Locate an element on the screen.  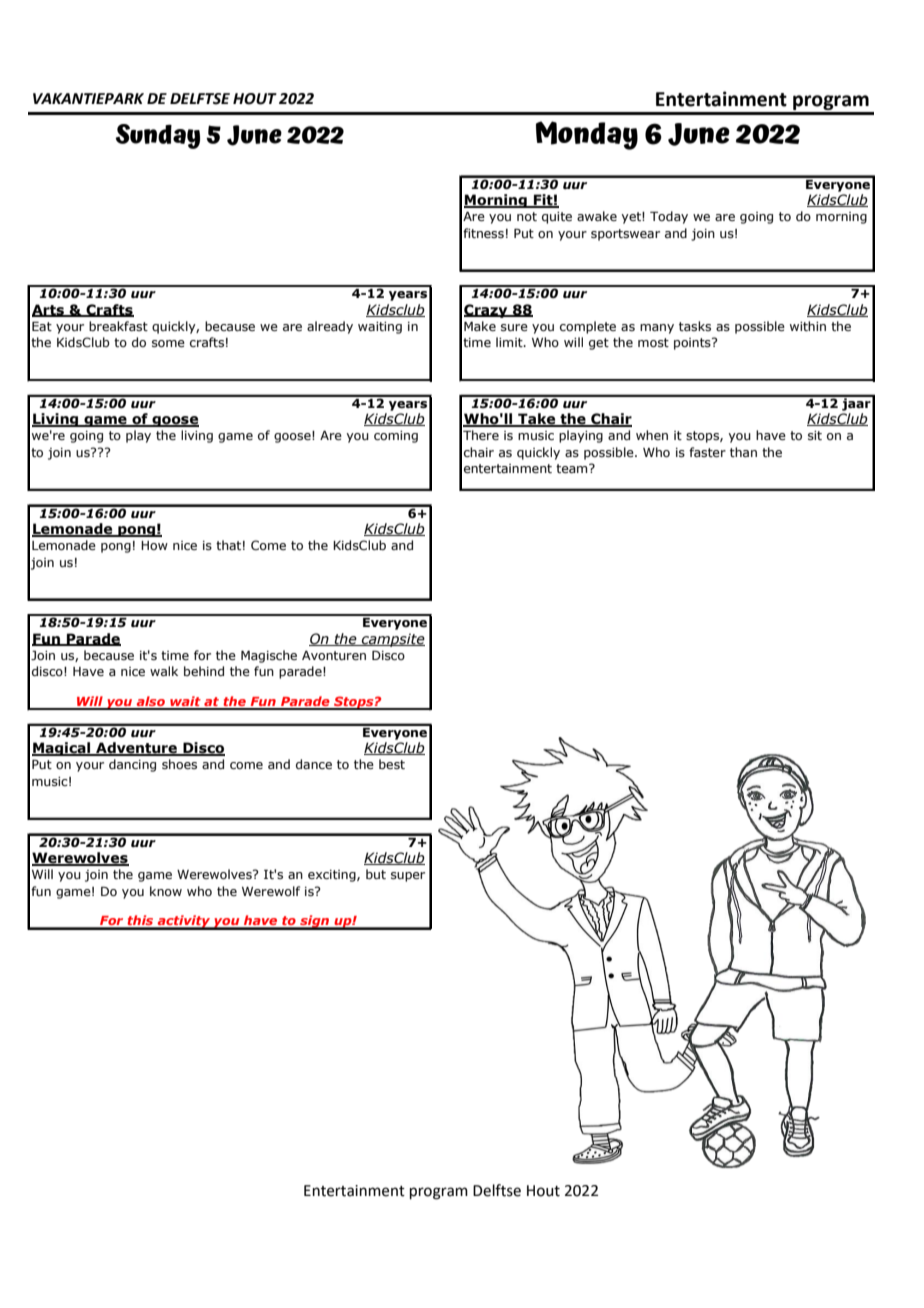
walk is located at coordinates (164, 671).
